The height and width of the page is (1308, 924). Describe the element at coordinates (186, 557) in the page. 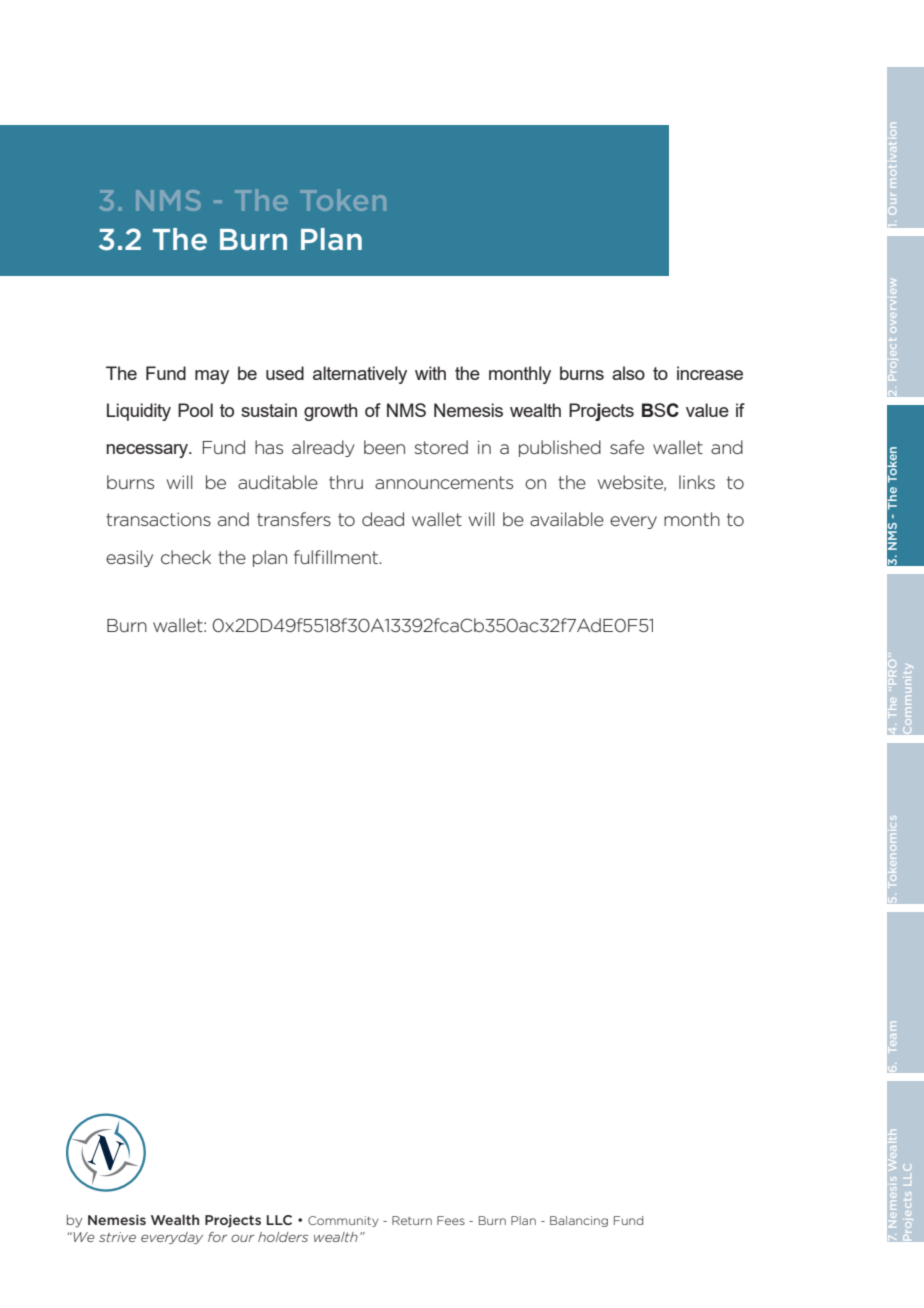

I see `check` at that location.
